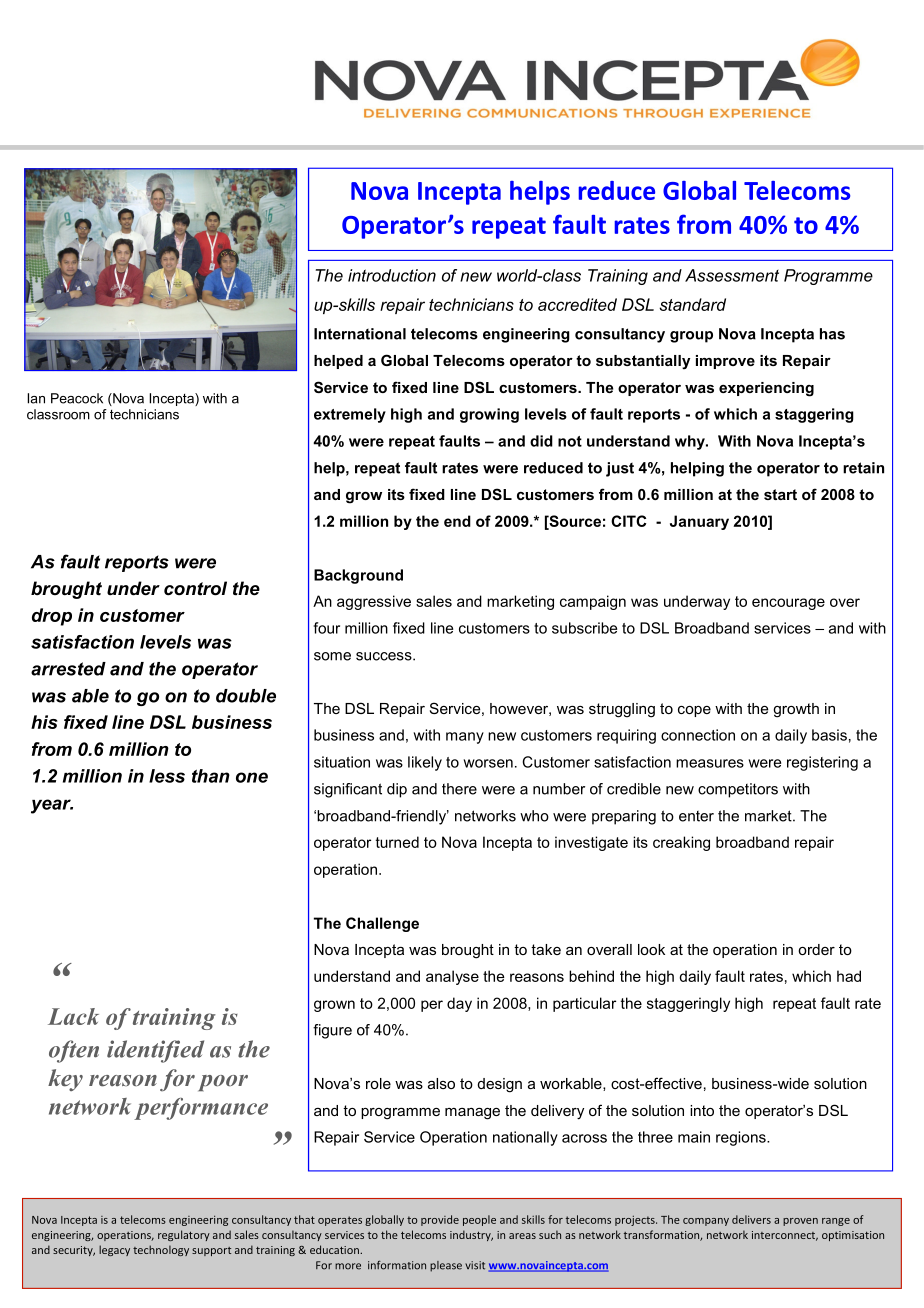 The width and height of the screenshot is (924, 1308). What do you see at coordinates (392, 275) in the screenshot?
I see `introduction` at bounding box center [392, 275].
